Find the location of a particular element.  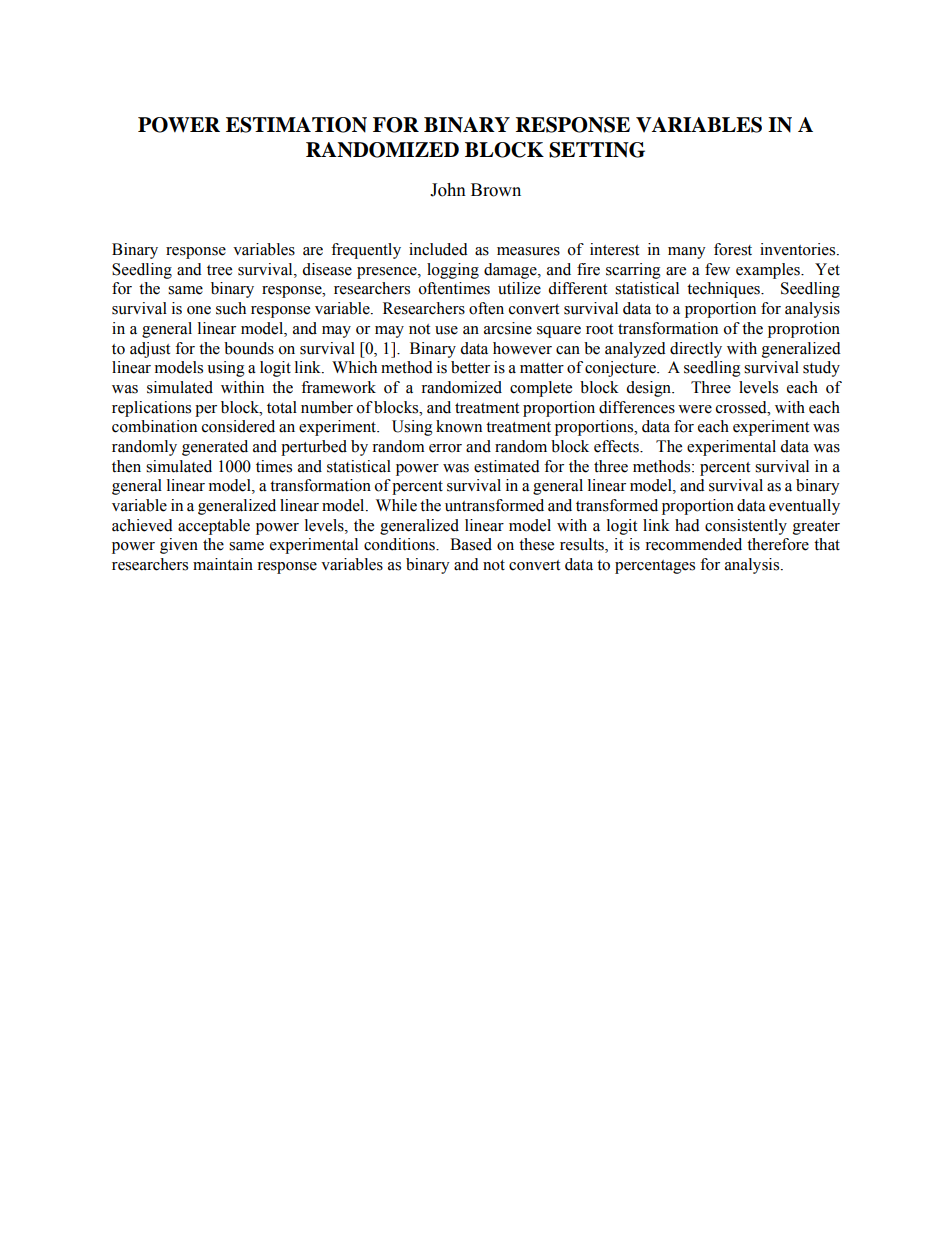

examples is located at coordinates (769, 271).
